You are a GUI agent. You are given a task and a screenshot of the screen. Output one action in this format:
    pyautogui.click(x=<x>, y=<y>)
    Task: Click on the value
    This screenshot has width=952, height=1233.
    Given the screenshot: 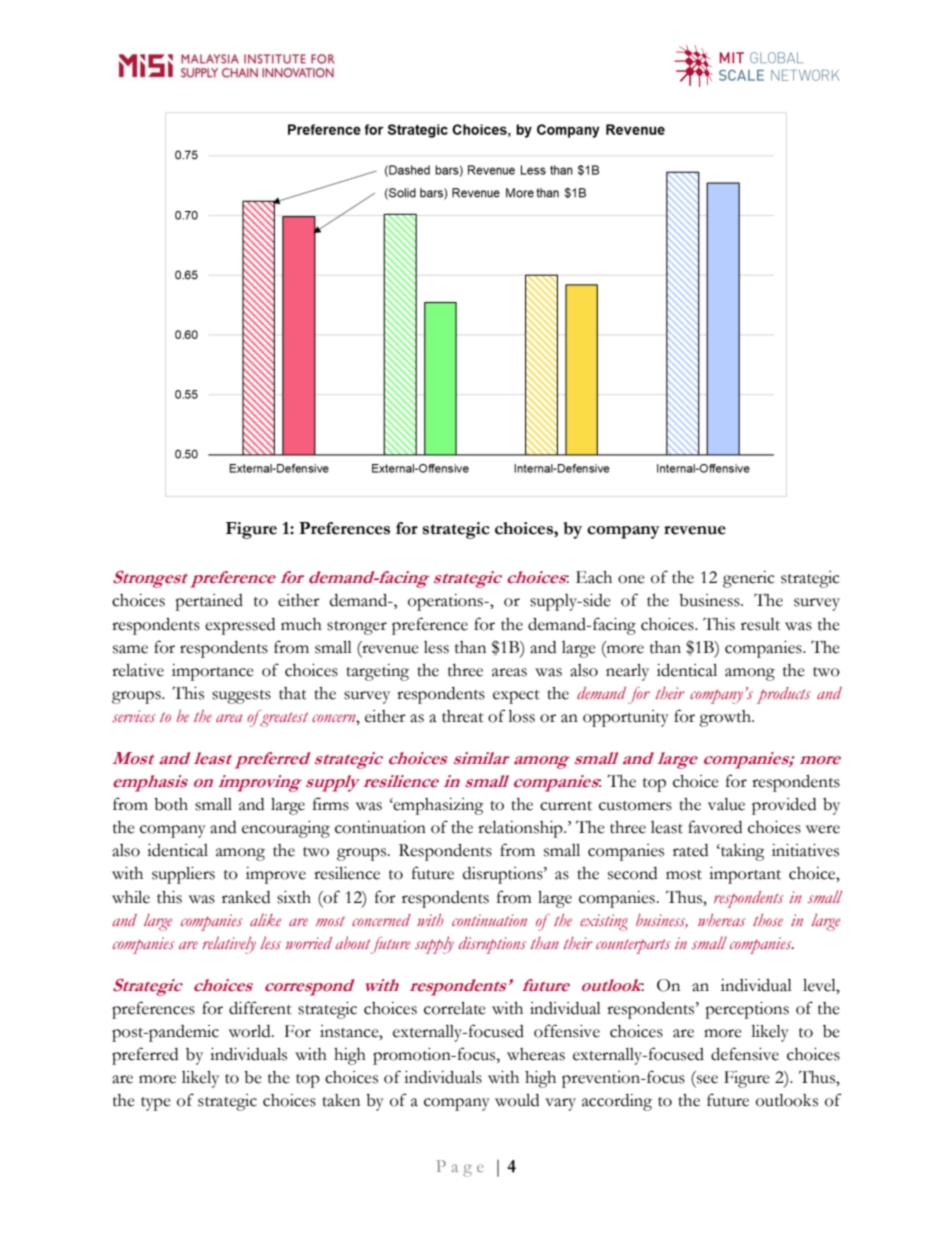 What is the action you would take?
    pyautogui.click(x=726, y=804)
